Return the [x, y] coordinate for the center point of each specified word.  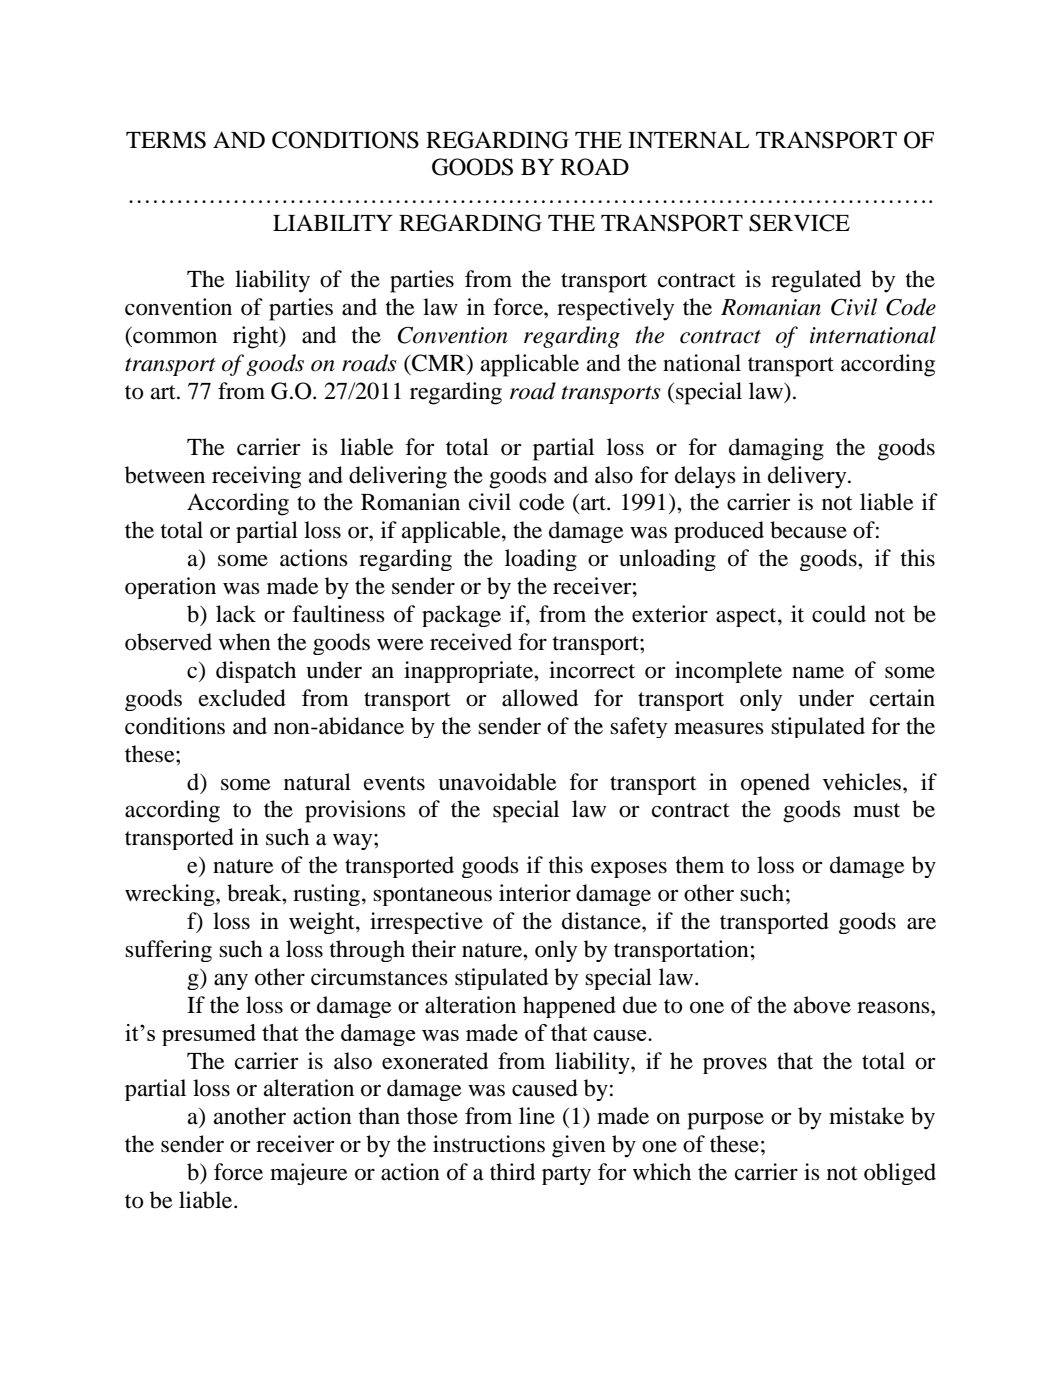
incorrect [592, 670]
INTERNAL [688, 139]
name [818, 673]
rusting [328, 895]
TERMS [166, 140]
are [921, 924]
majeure [309, 1174]
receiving [256, 477]
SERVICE [799, 223]
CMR [439, 364]
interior [535, 893]
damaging [776, 449]
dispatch [256, 672]
